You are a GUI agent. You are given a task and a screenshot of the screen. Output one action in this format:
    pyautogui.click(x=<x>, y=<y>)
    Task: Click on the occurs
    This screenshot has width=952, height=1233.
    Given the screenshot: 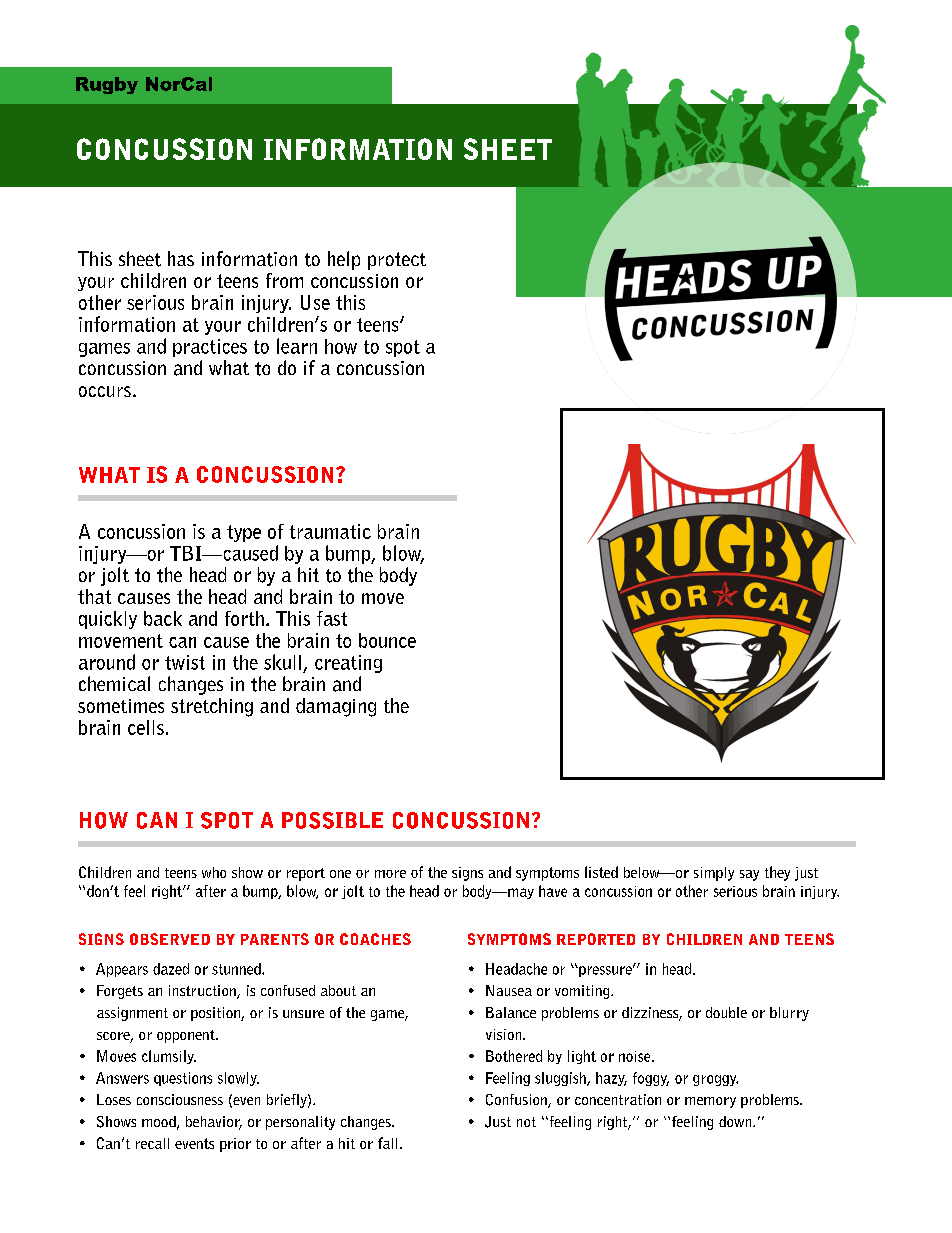 What is the action you would take?
    pyautogui.click(x=105, y=391)
